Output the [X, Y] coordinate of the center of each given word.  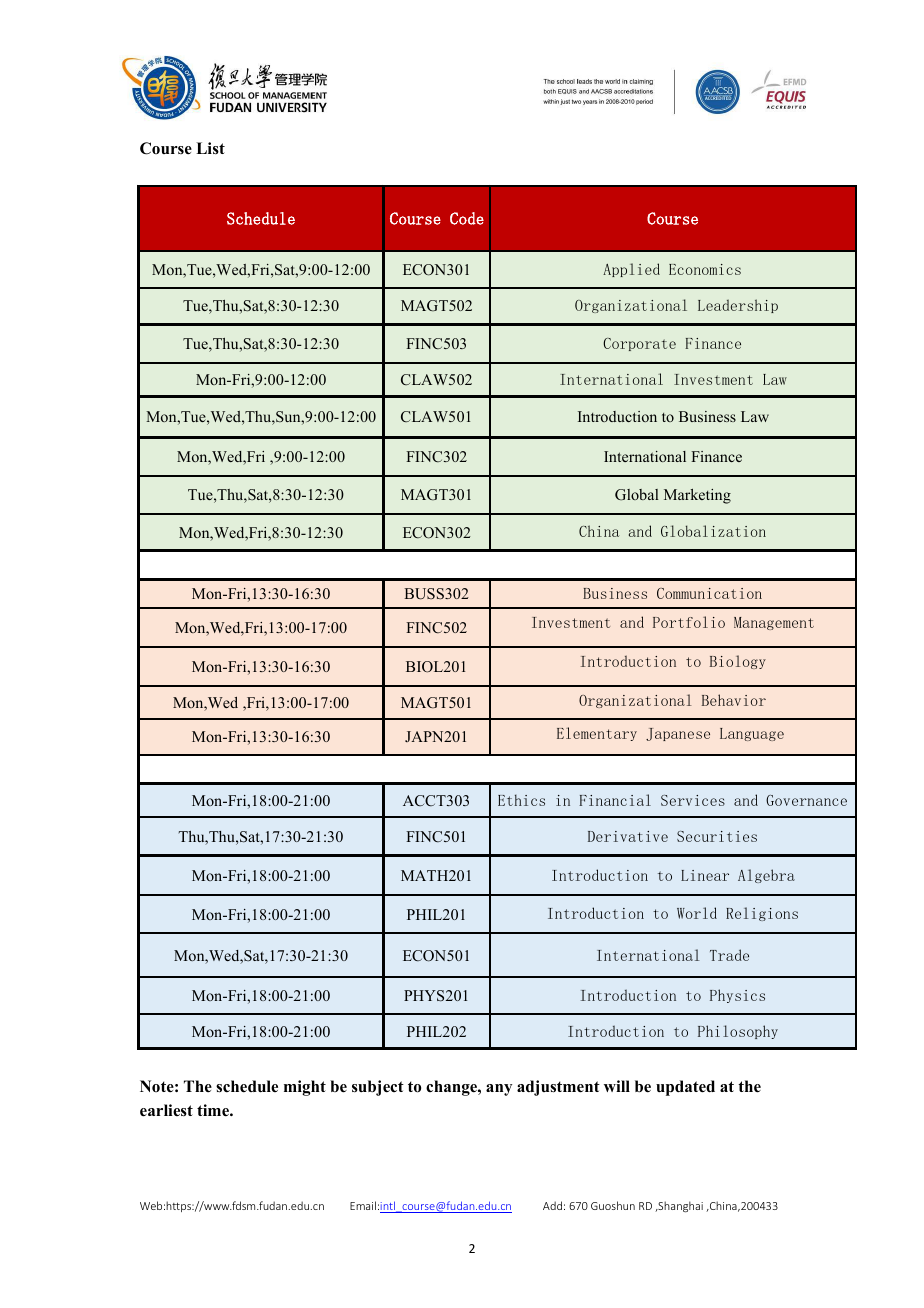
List [210, 148]
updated [685, 1088]
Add [552, 1205]
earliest [166, 1110]
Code [467, 218]
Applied [631, 270]
